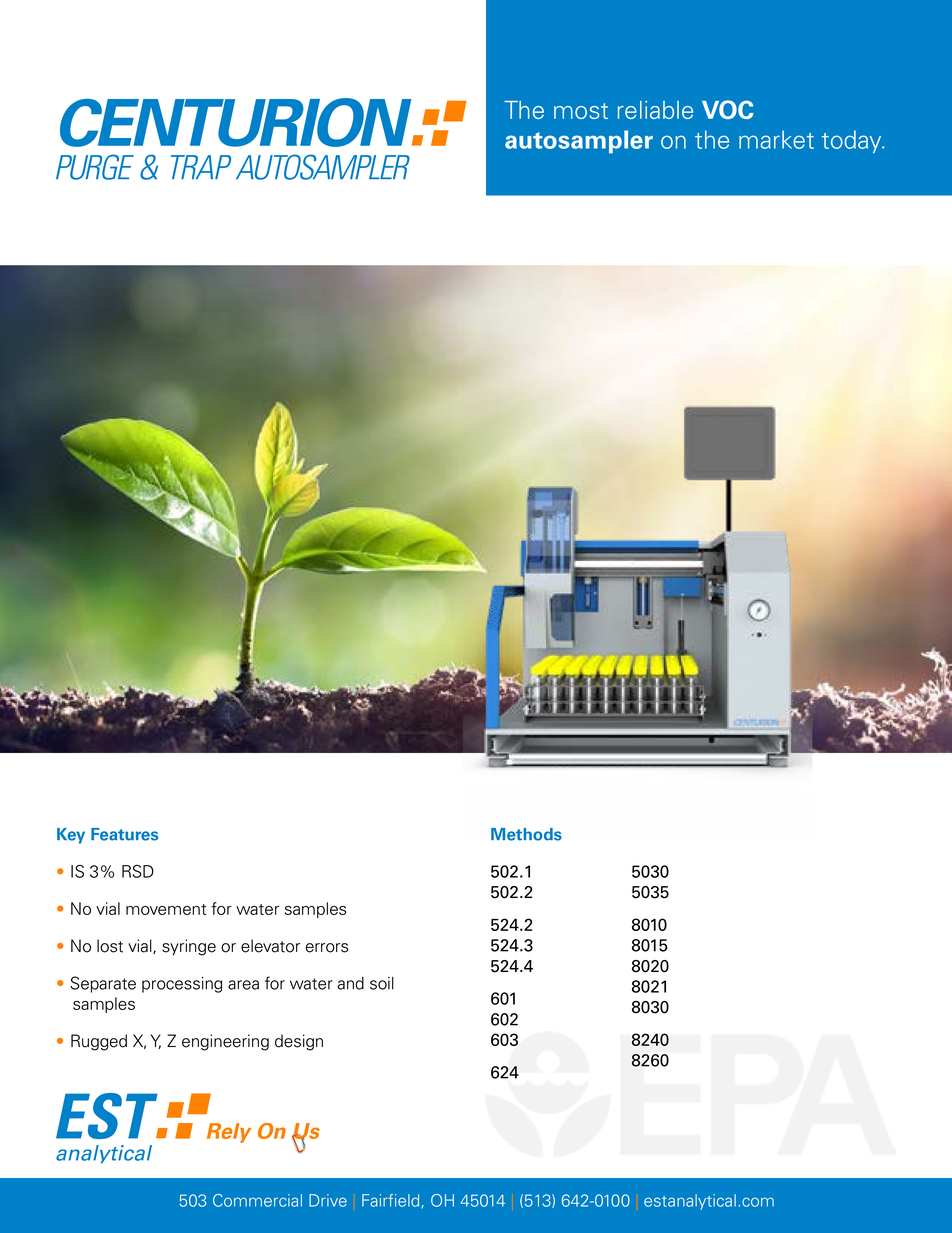 The image size is (952, 1233). What do you see at coordinates (776, 139) in the image?
I see `market` at bounding box center [776, 139].
